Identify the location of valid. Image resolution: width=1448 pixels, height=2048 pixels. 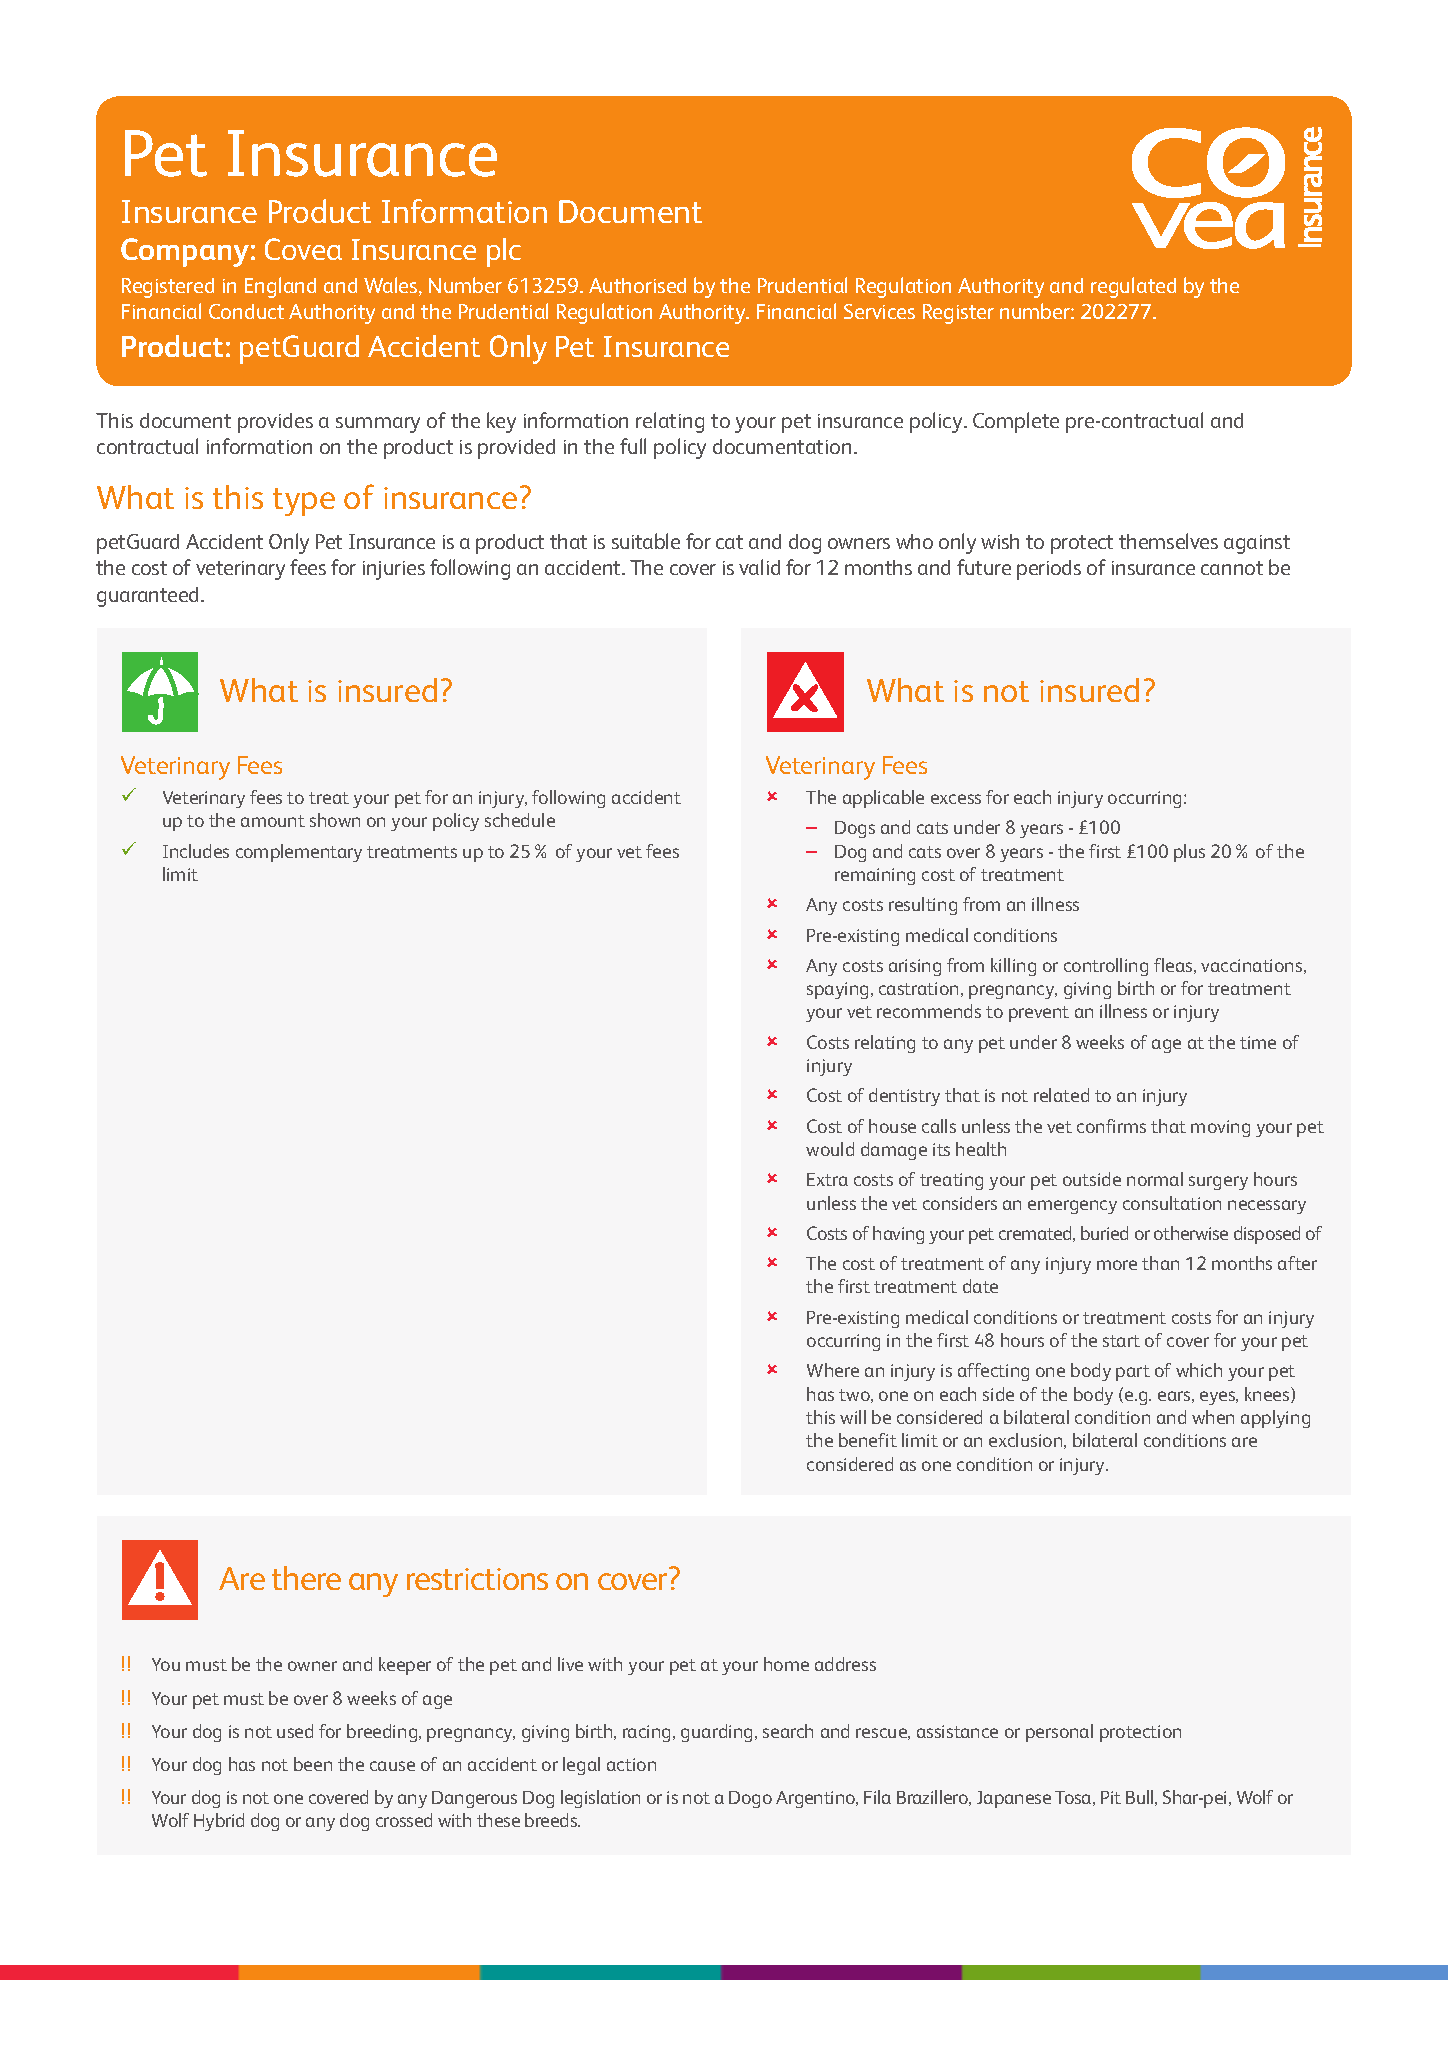
(759, 567).
